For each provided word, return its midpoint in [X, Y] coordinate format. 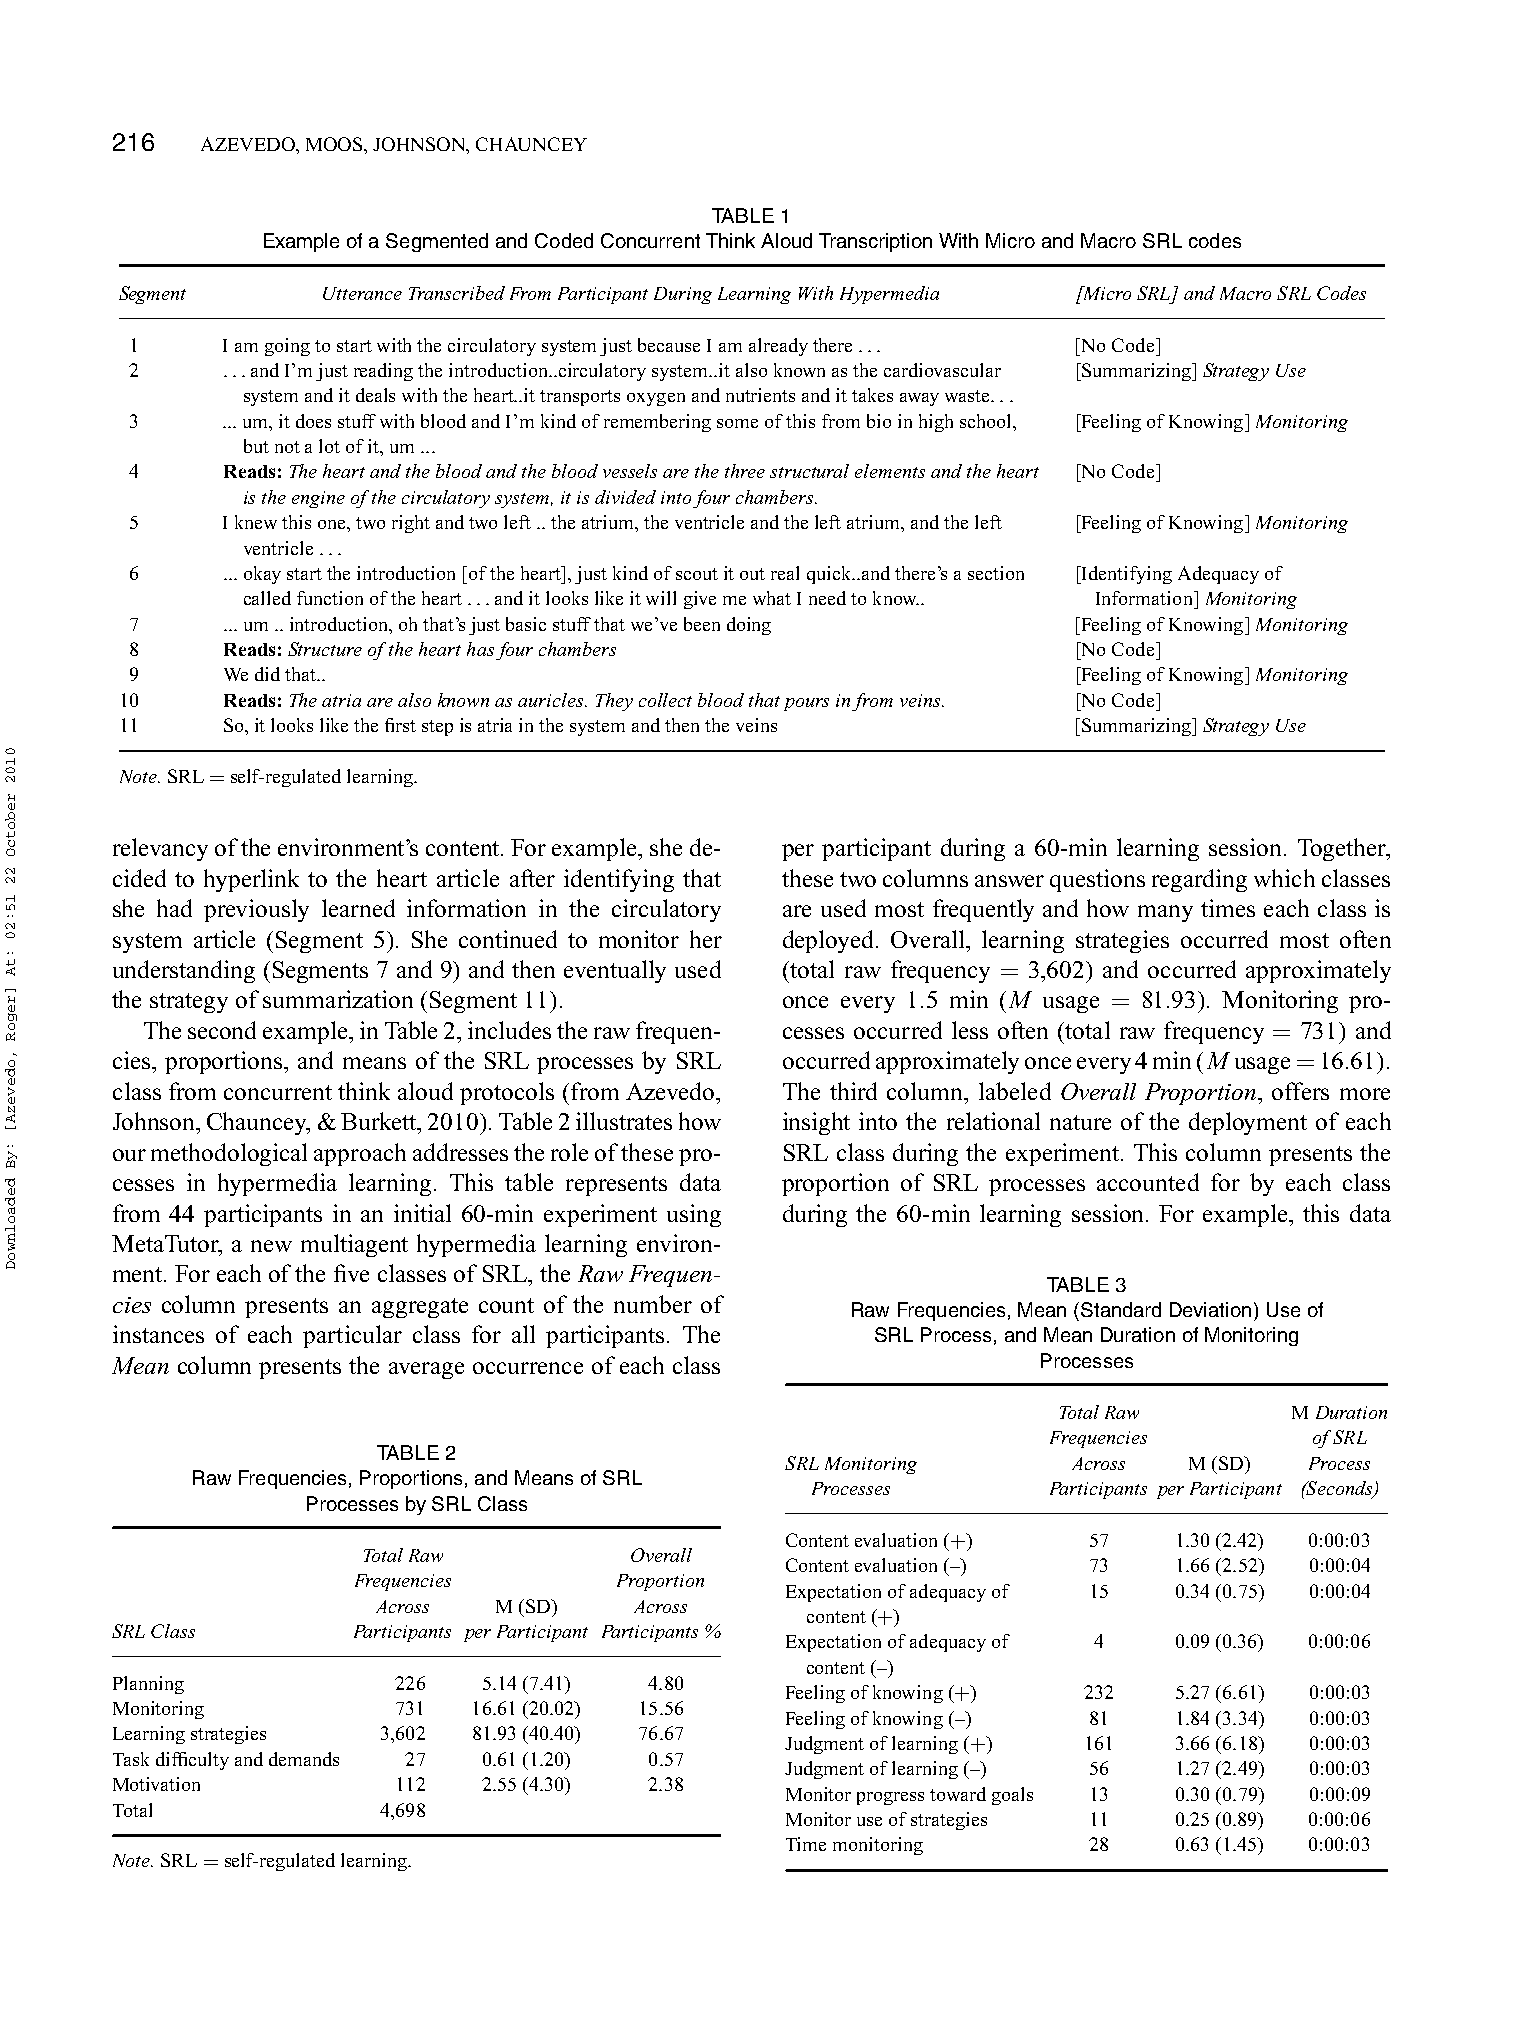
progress [890, 1798]
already [778, 347]
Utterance [362, 293]
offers [1300, 1091]
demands [304, 1759]
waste [968, 396]
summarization [338, 999]
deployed [828, 941]
